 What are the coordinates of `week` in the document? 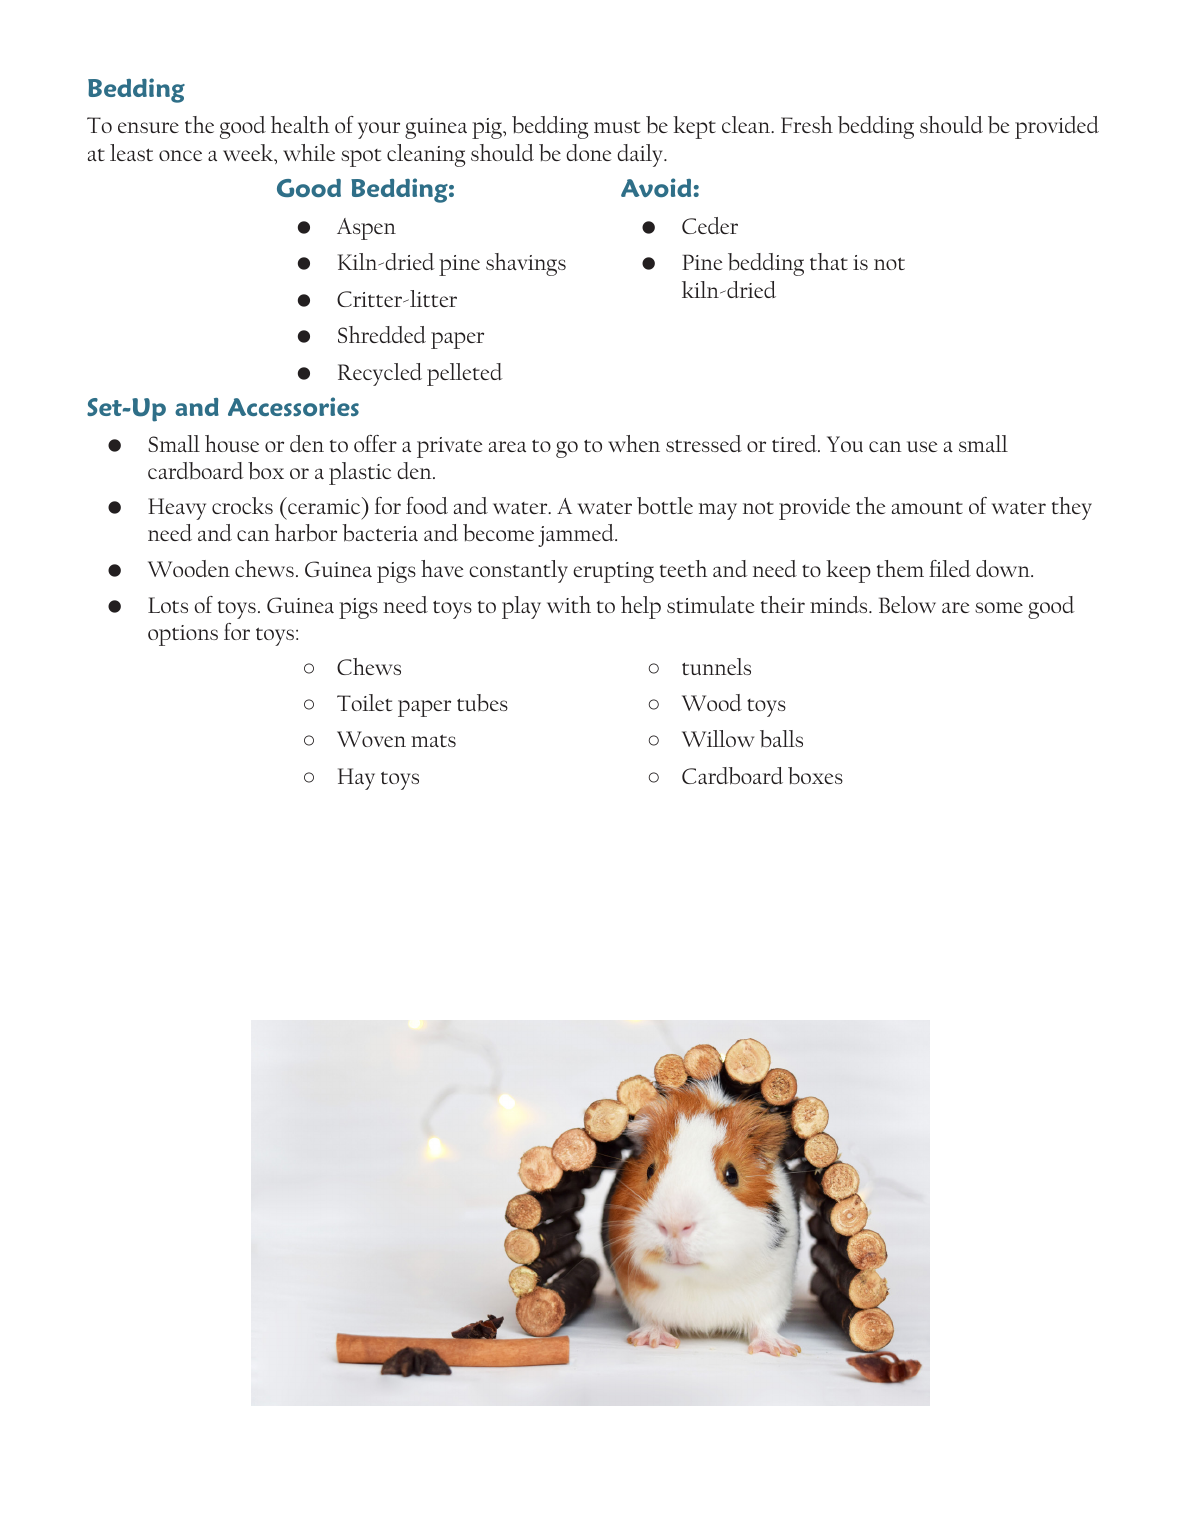 It's located at (249, 154).
